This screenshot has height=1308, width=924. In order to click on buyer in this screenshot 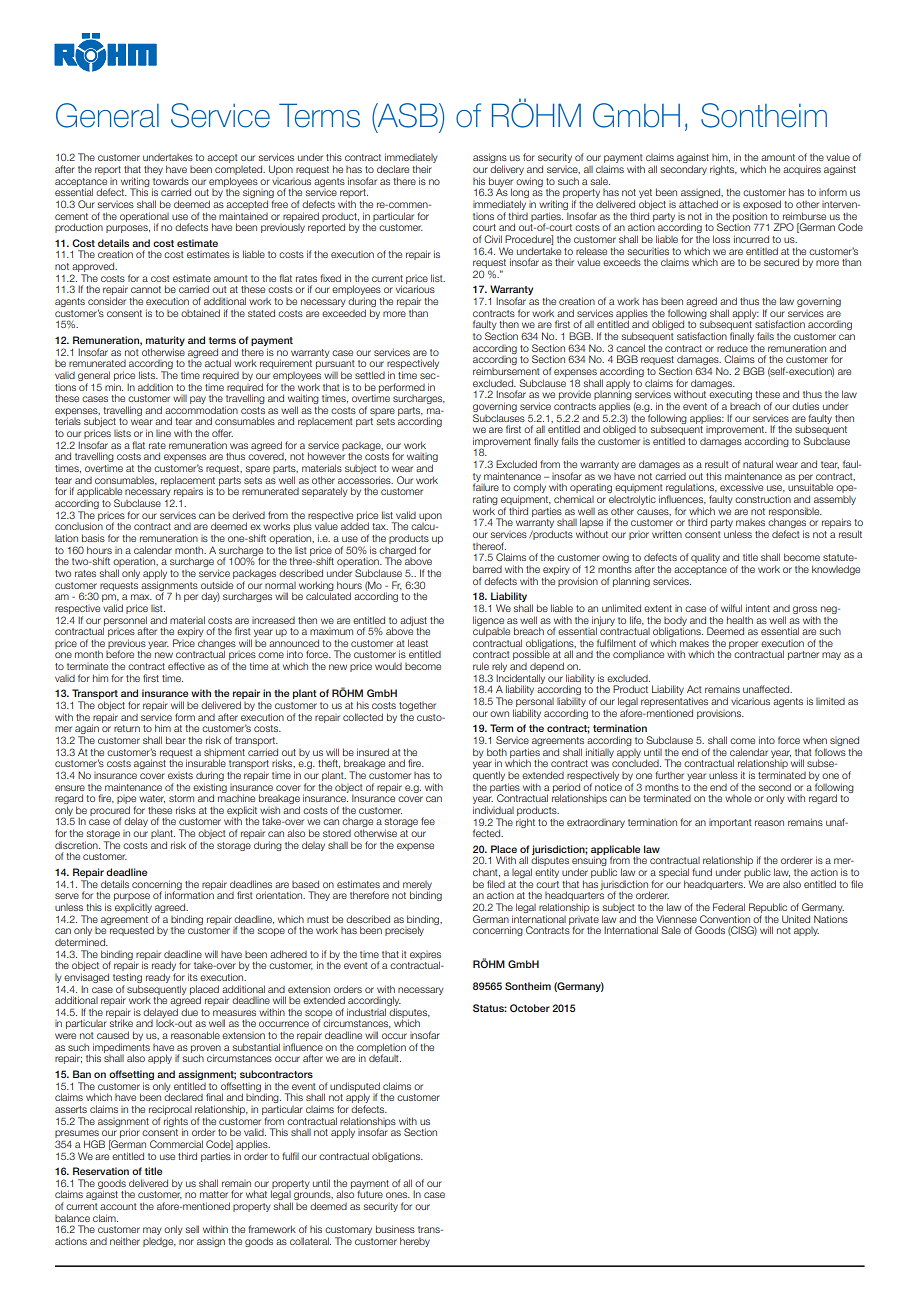, I will do `click(501, 183)`.
